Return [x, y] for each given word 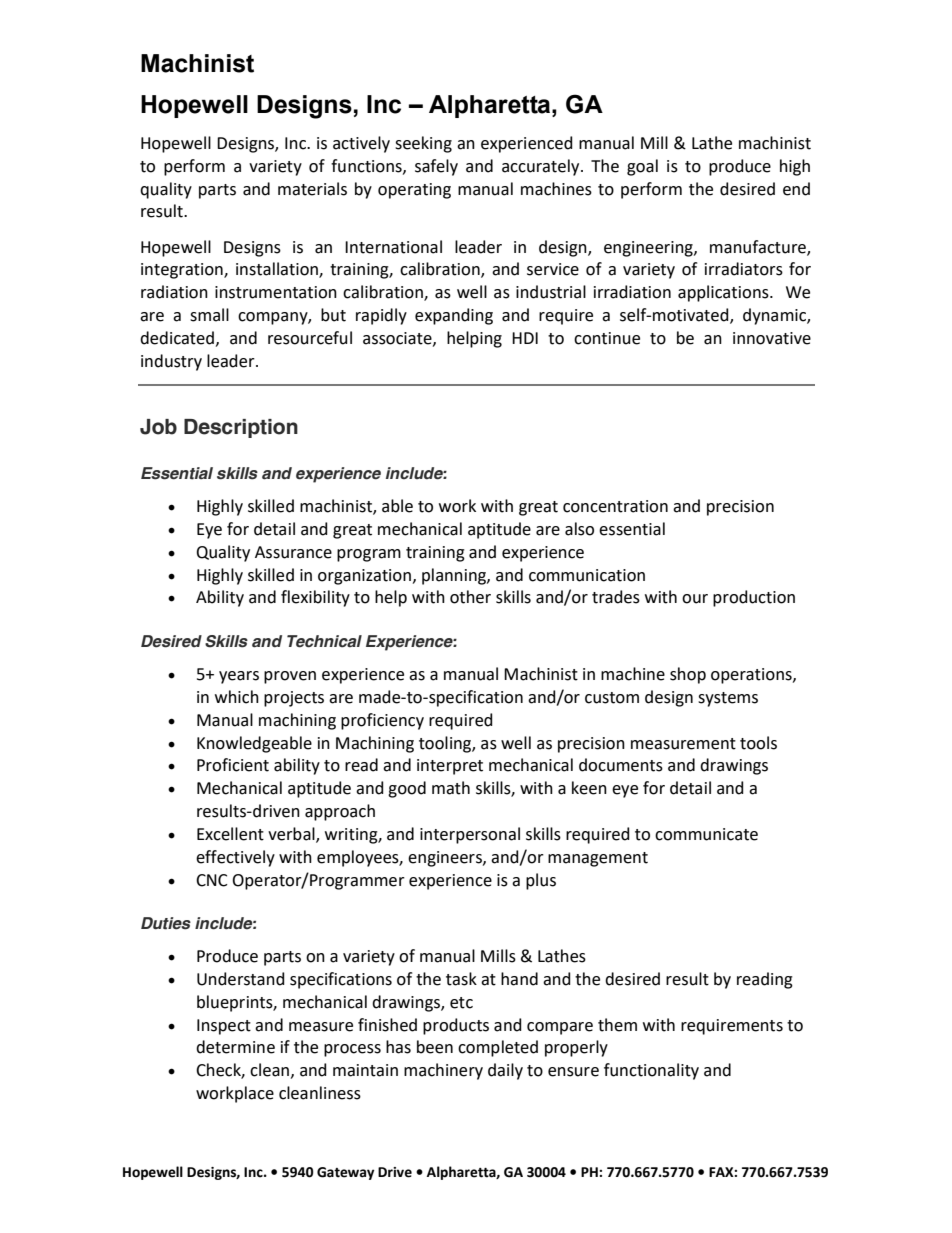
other [470, 597]
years [239, 677]
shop [688, 675]
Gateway [345, 1173]
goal [642, 167]
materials [312, 189]
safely [436, 167]
